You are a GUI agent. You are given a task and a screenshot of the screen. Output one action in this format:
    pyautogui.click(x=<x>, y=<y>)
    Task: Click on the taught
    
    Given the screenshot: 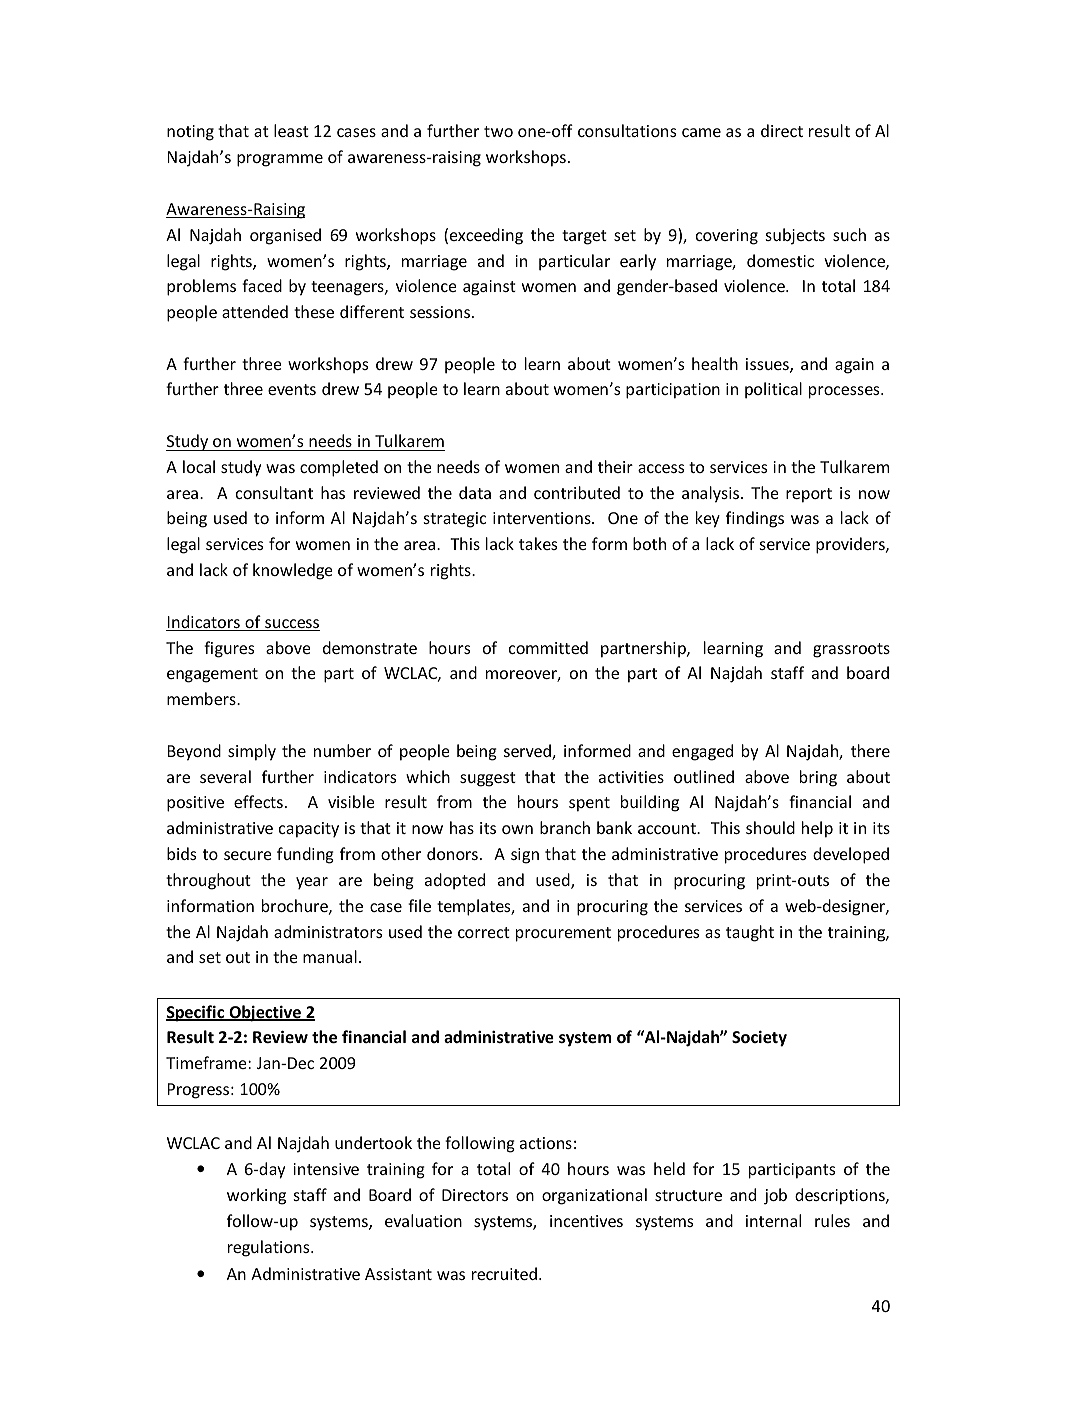 What is the action you would take?
    pyautogui.click(x=750, y=933)
